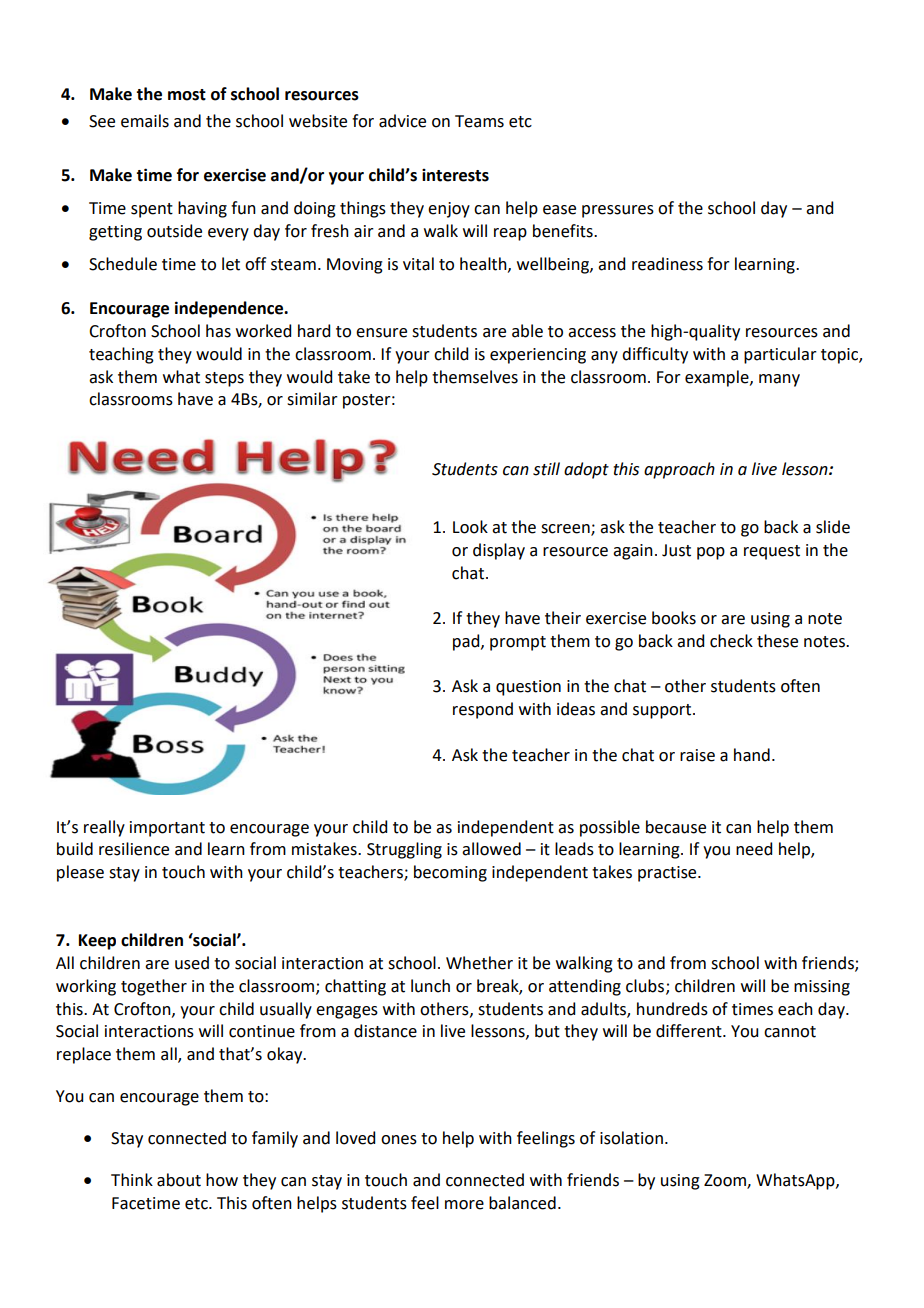 Image resolution: width=924 pixels, height=1308 pixels. Describe the element at coordinates (179, 1180) in the page. I see `about` at that location.
